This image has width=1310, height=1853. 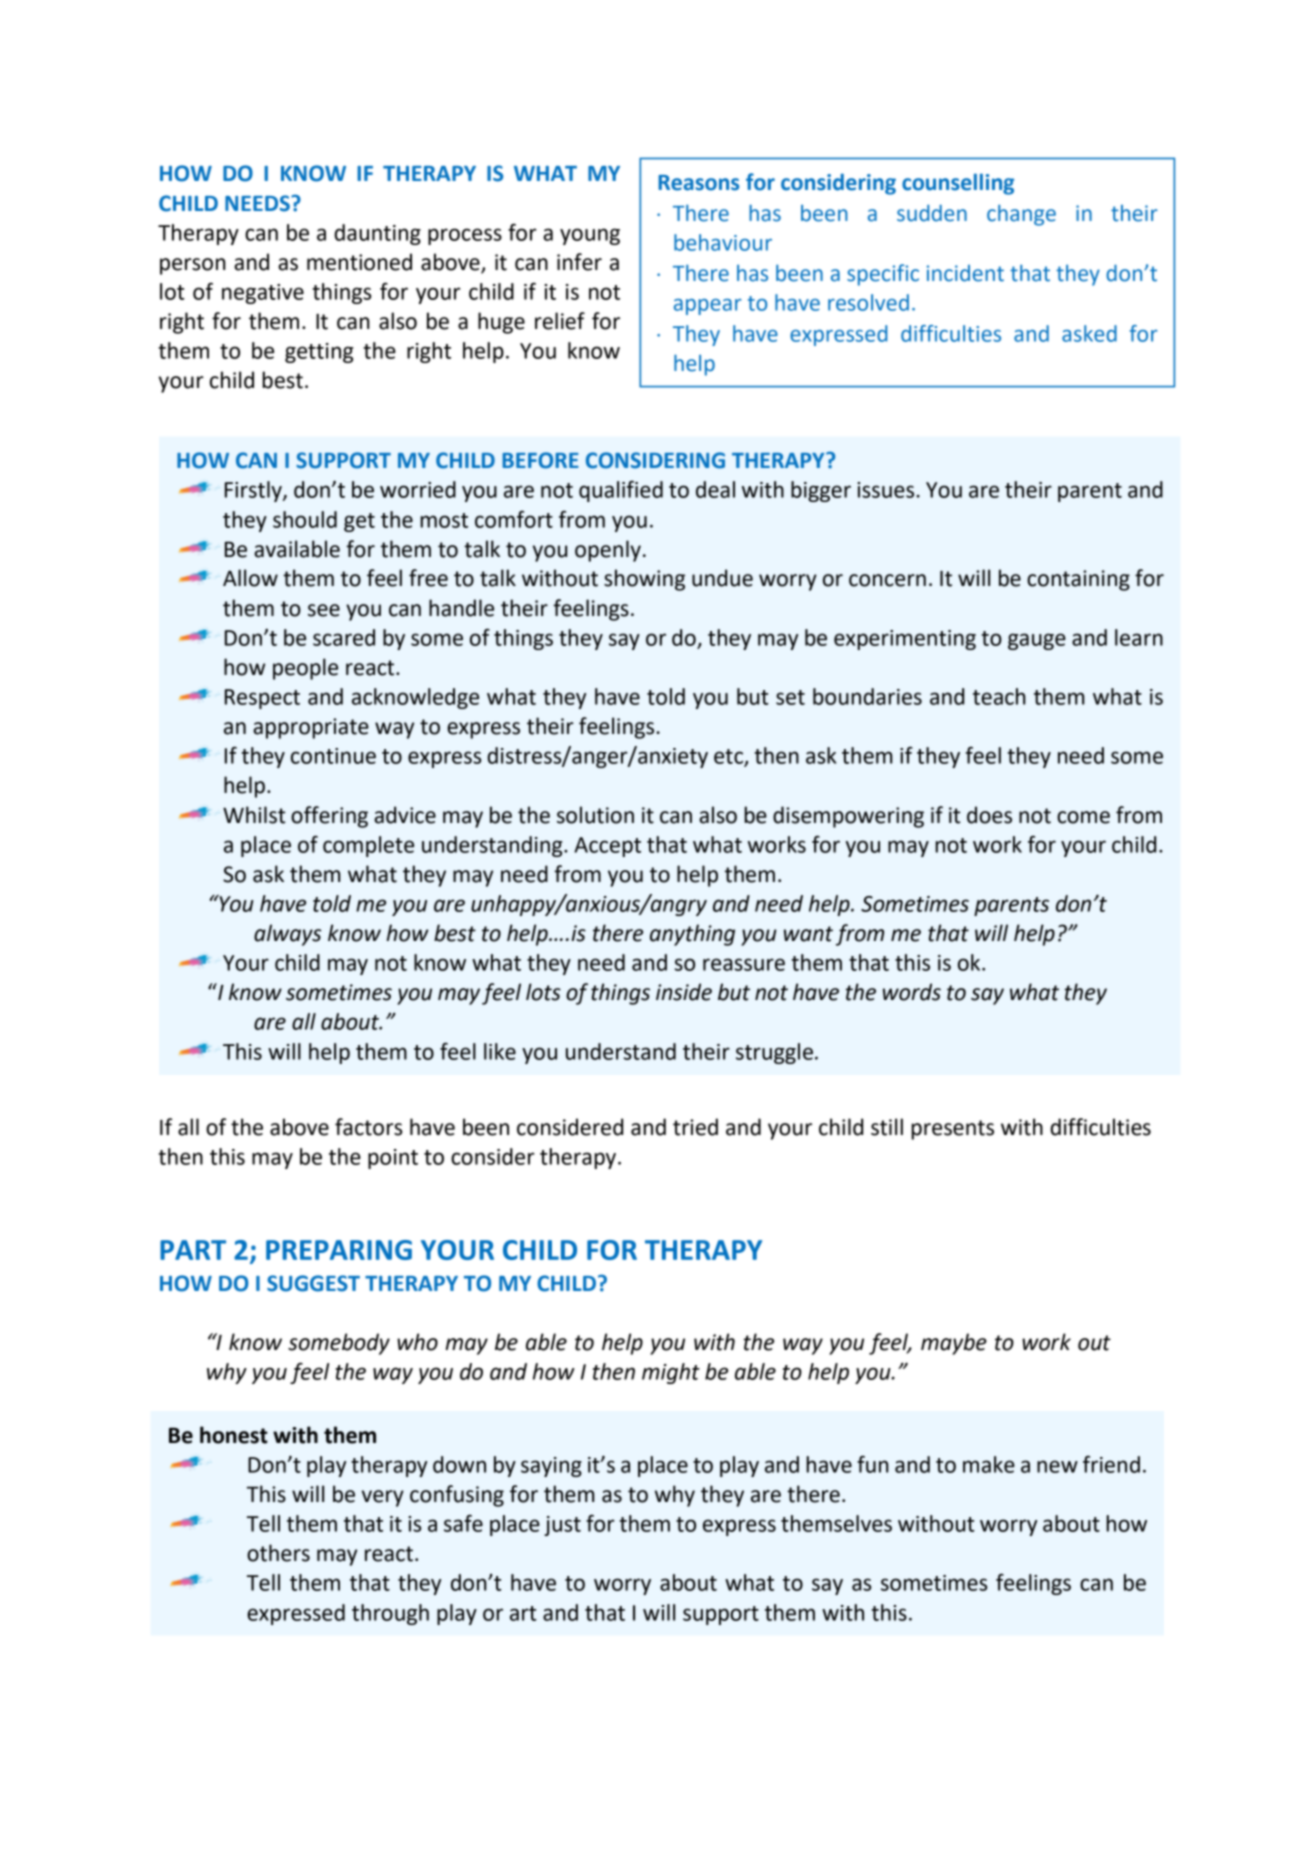 I want to click on anything, so click(x=692, y=935).
